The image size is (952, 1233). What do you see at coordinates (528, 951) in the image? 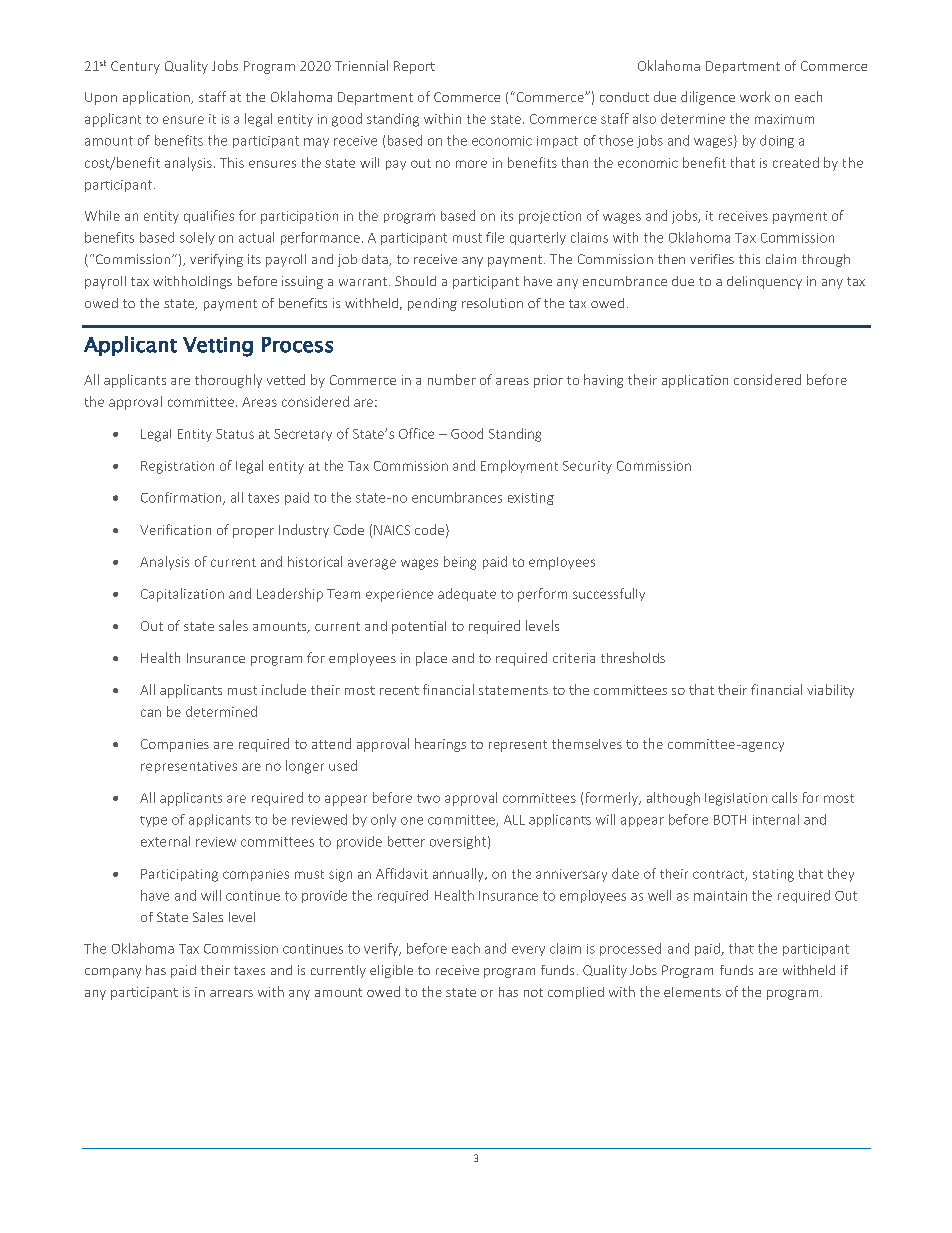
I see `every` at bounding box center [528, 951].
